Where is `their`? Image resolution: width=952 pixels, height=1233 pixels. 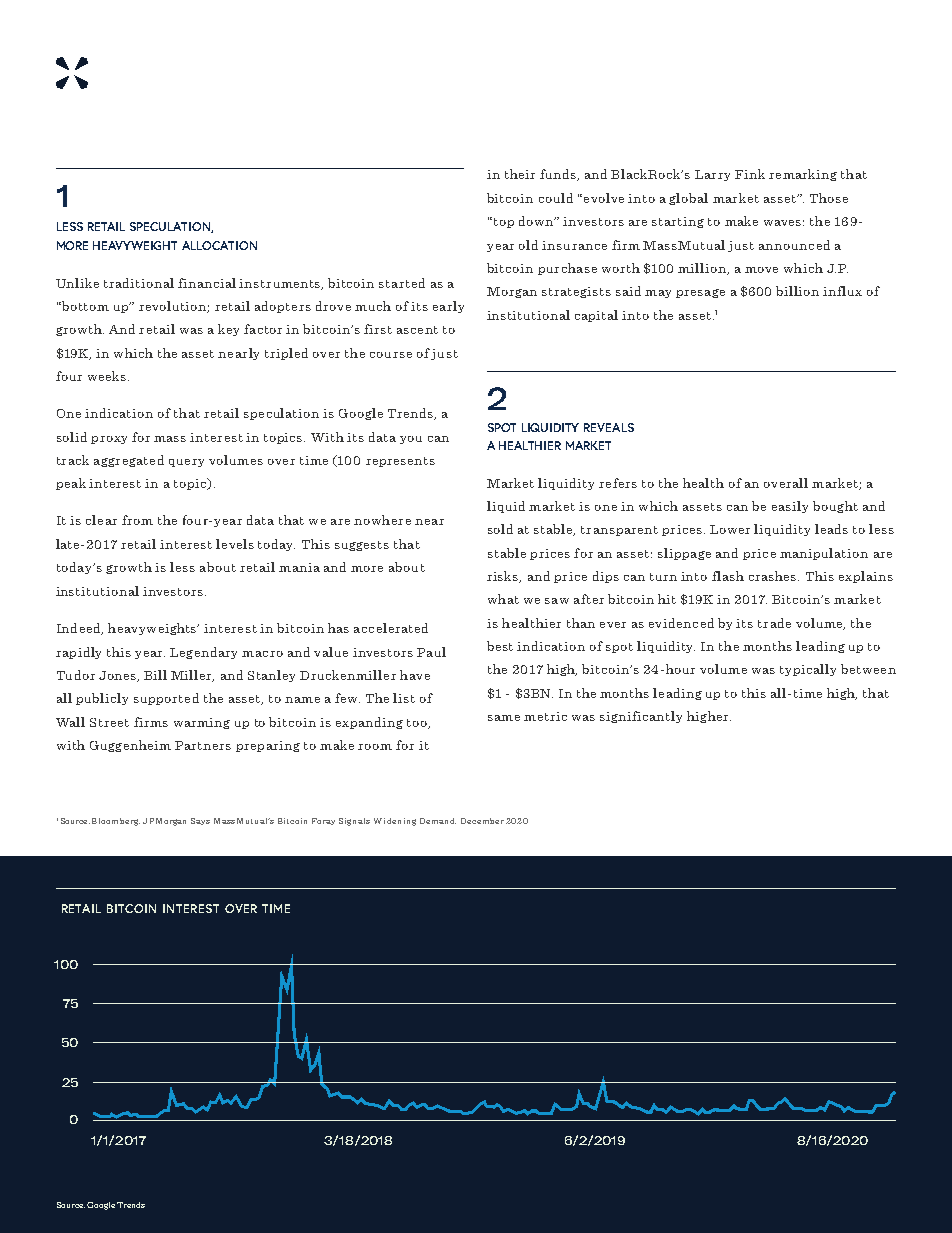 their is located at coordinates (520, 174).
